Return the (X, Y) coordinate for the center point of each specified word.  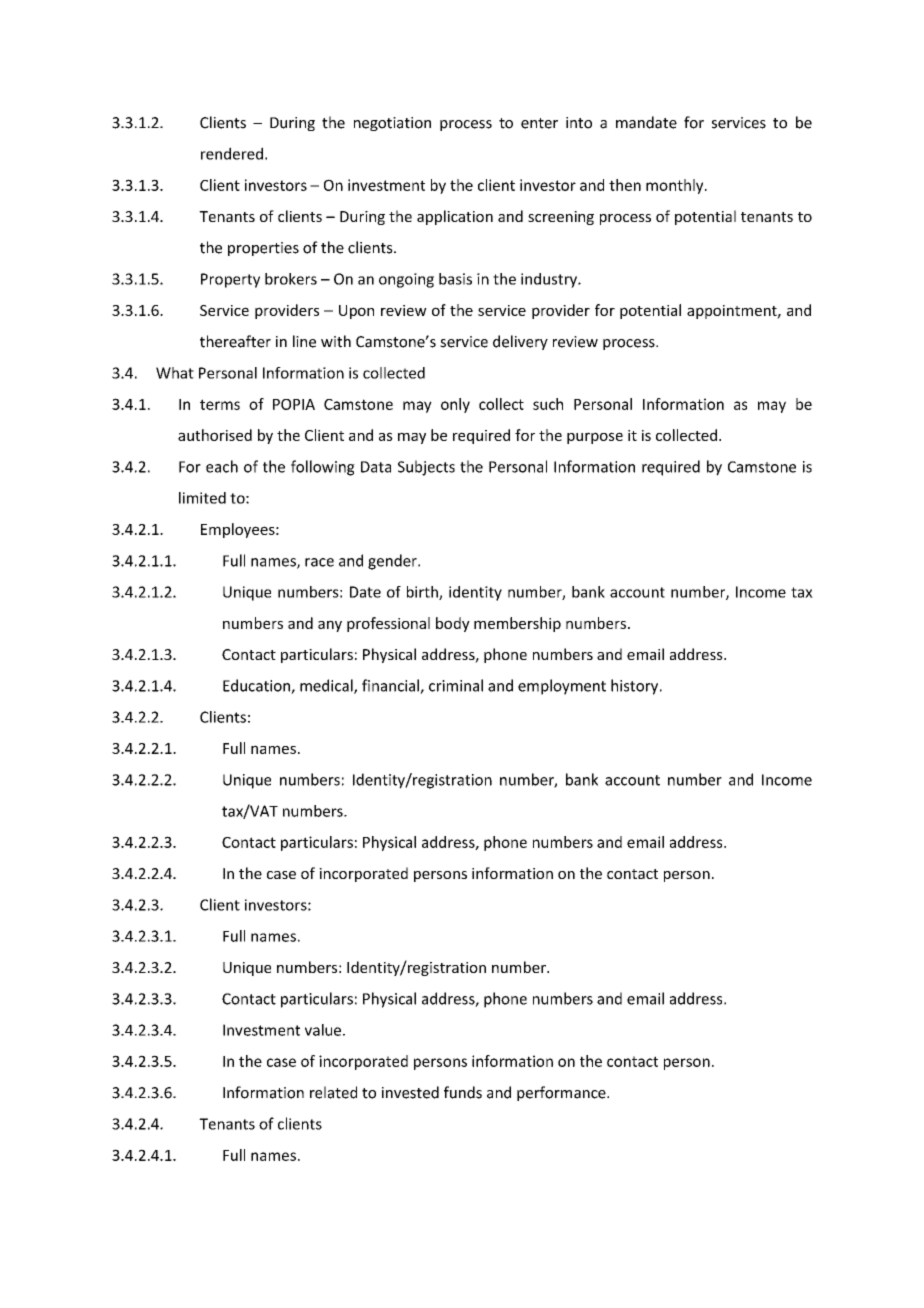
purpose (595, 438)
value (323, 1030)
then (625, 185)
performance (562, 1093)
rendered (232, 153)
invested (410, 1092)
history (636, 687)
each (222, 466)
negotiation (392, 124)
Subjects (426, 468)
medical (327, 686)
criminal (456, 685)
